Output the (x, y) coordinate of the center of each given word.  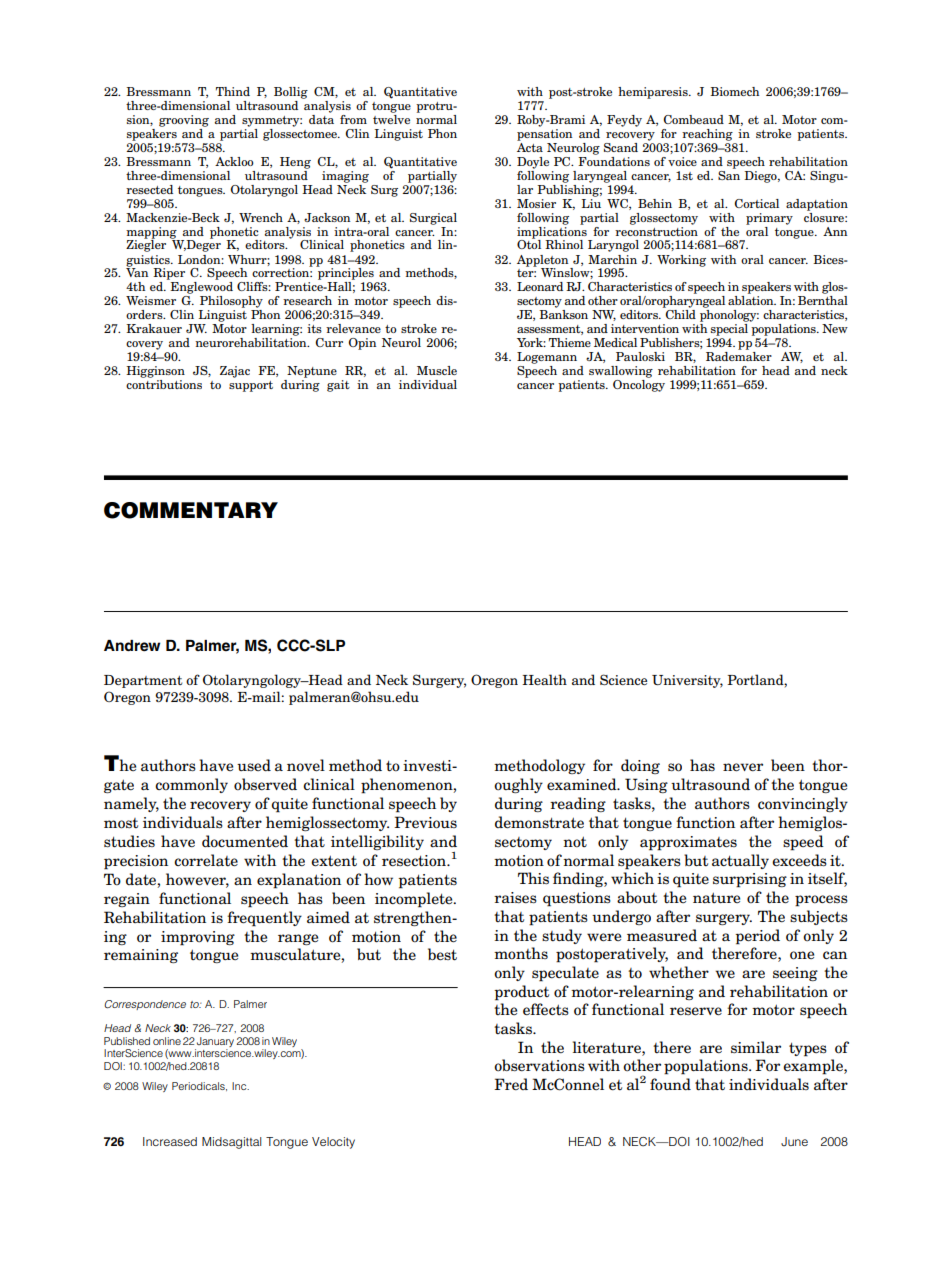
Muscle (437, 370)
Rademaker (739, 356)
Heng (295, 163)
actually (740, 861)
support (251, 386)
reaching (707, 135)
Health (544, 679)
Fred (511, 1084)
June (794, 1141)
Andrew (132, 645)
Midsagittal (232, 1143)
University (687, 681)
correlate (206, 860)
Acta (530, 146)
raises (515, 897)
